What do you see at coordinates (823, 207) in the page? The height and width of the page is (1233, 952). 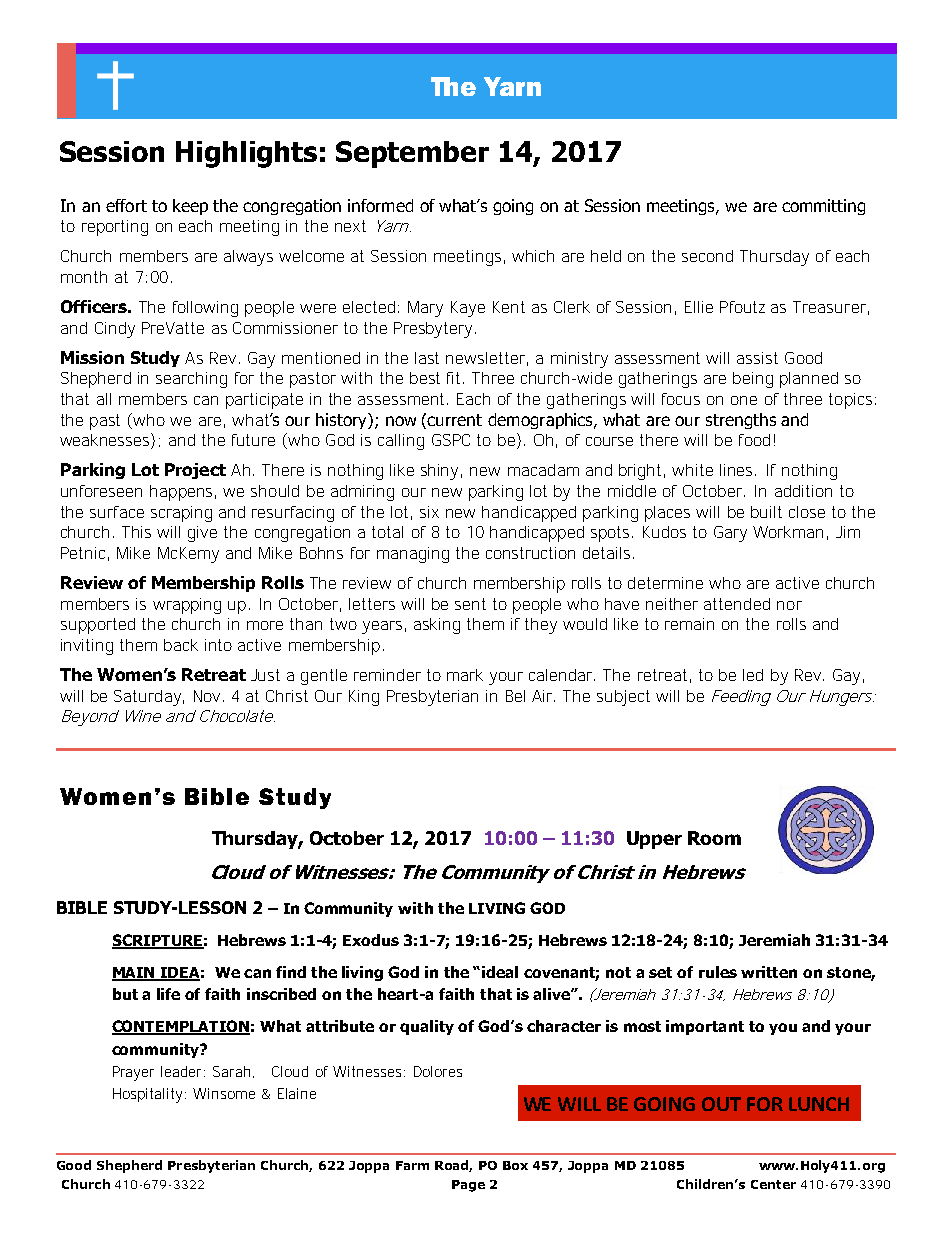 I see `committing` at bounding box center [823, 207].
